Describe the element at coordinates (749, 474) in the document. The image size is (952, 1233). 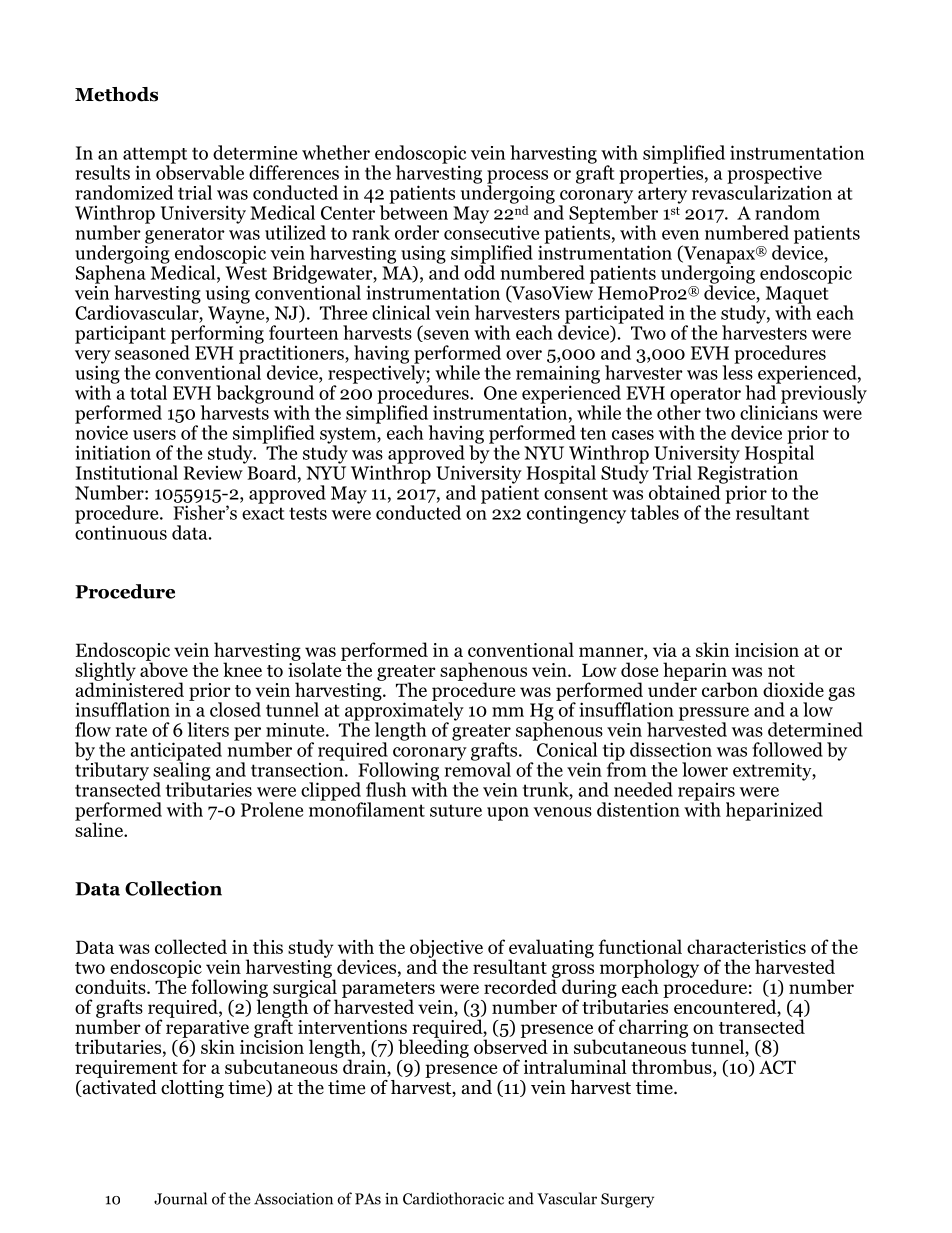
I see `Registration` at that location.
